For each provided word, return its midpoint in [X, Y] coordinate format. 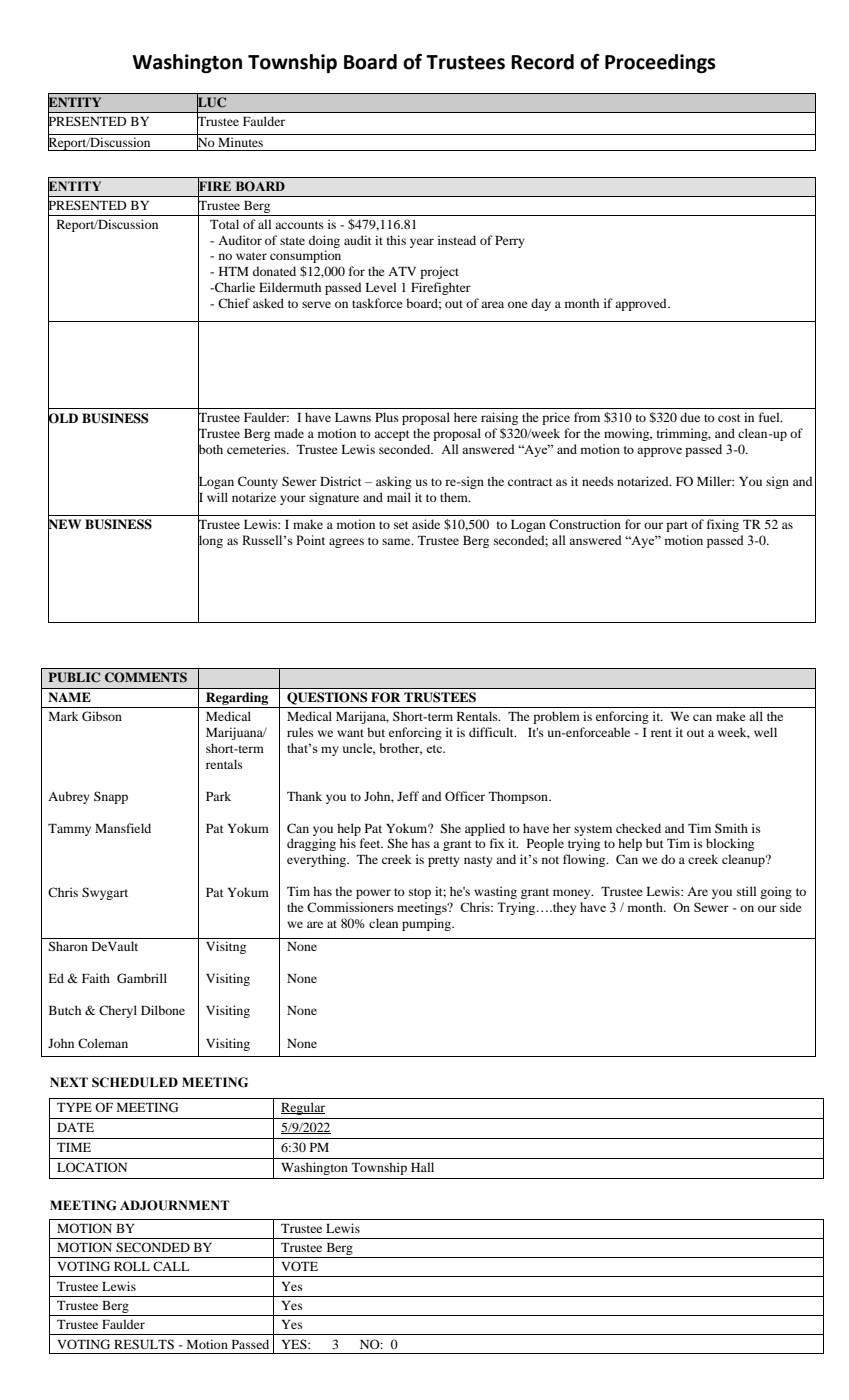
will [217, 497]
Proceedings [660, 63]
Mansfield [123, 828]
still [746, 891]
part [677, 526]
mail [399, 497]
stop [420, 893]
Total [224, 224]
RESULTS [144, 1344]
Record [542, 62]
